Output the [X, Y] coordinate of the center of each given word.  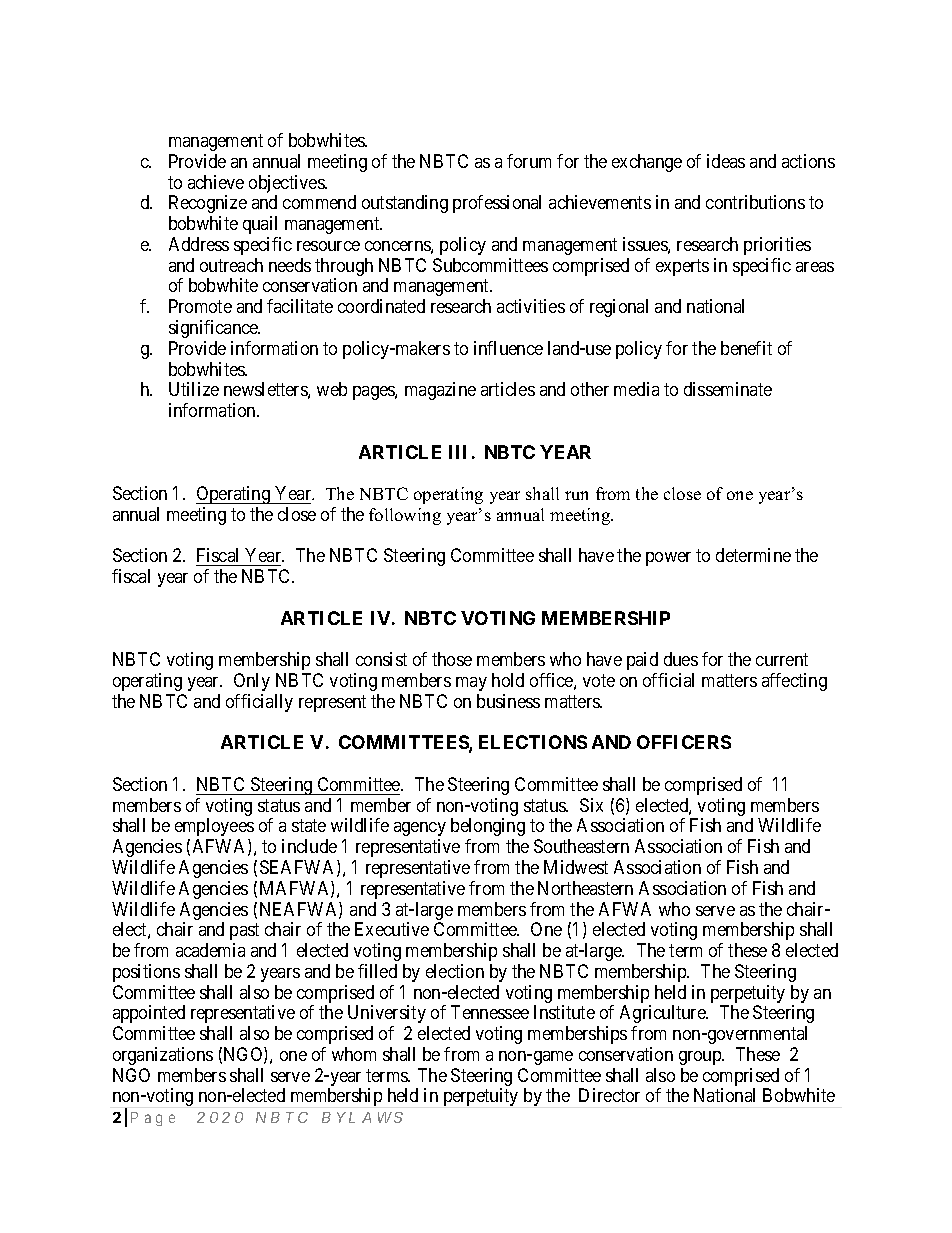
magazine [440, 391]
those [452, 659]
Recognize [208, 204]
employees [214, 827]
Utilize [194, 389]
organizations [163, 1056]
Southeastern [581, 846]
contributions [755, 202]
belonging [488, 827]
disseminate [728, 389]
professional [497, 204]
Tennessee [490, 1012]
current [782, 660]
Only [252, 682]
